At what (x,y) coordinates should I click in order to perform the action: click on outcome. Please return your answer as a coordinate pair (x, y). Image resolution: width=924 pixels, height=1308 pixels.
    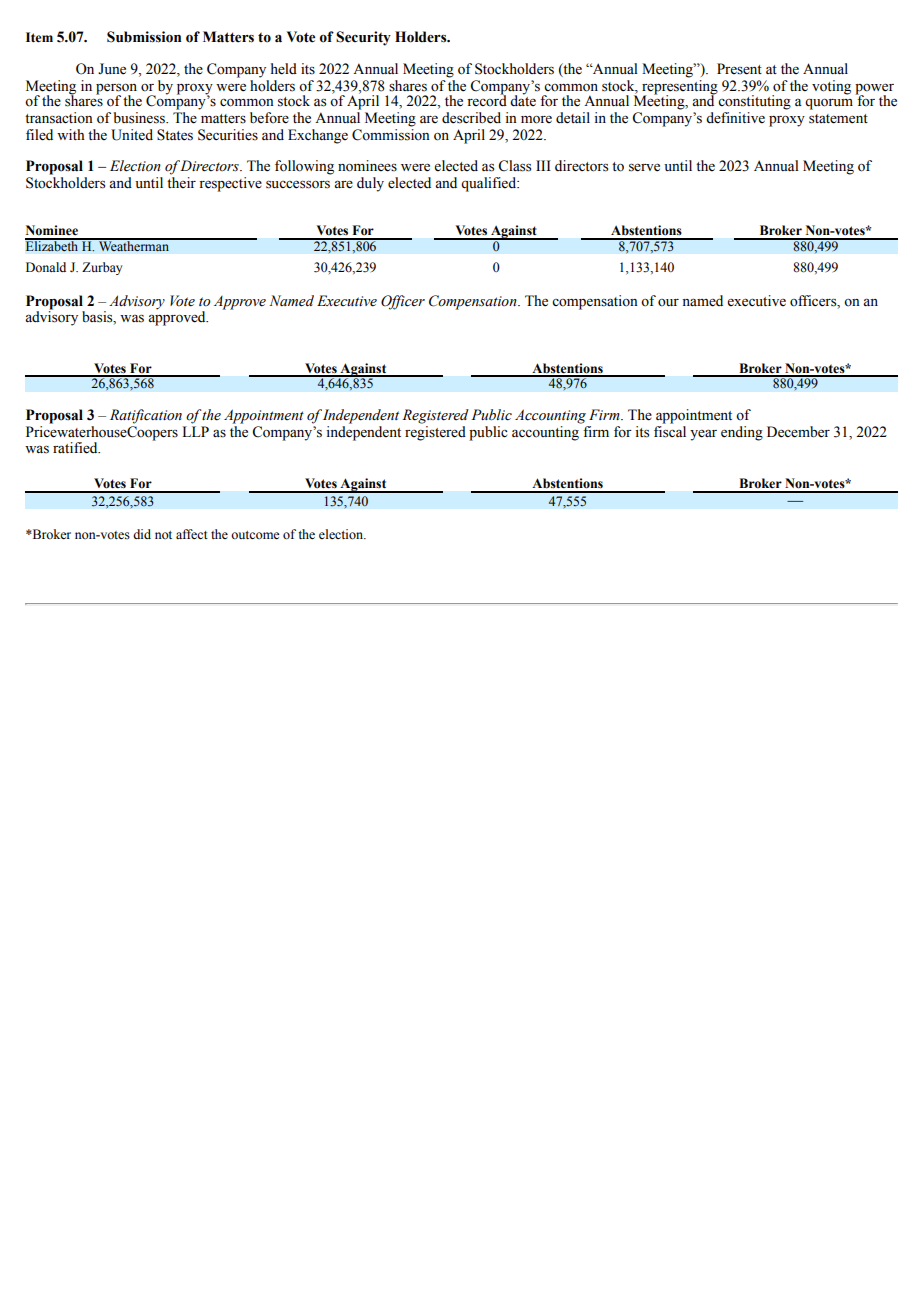
    Looking at the image, I should click on (255, 535).
